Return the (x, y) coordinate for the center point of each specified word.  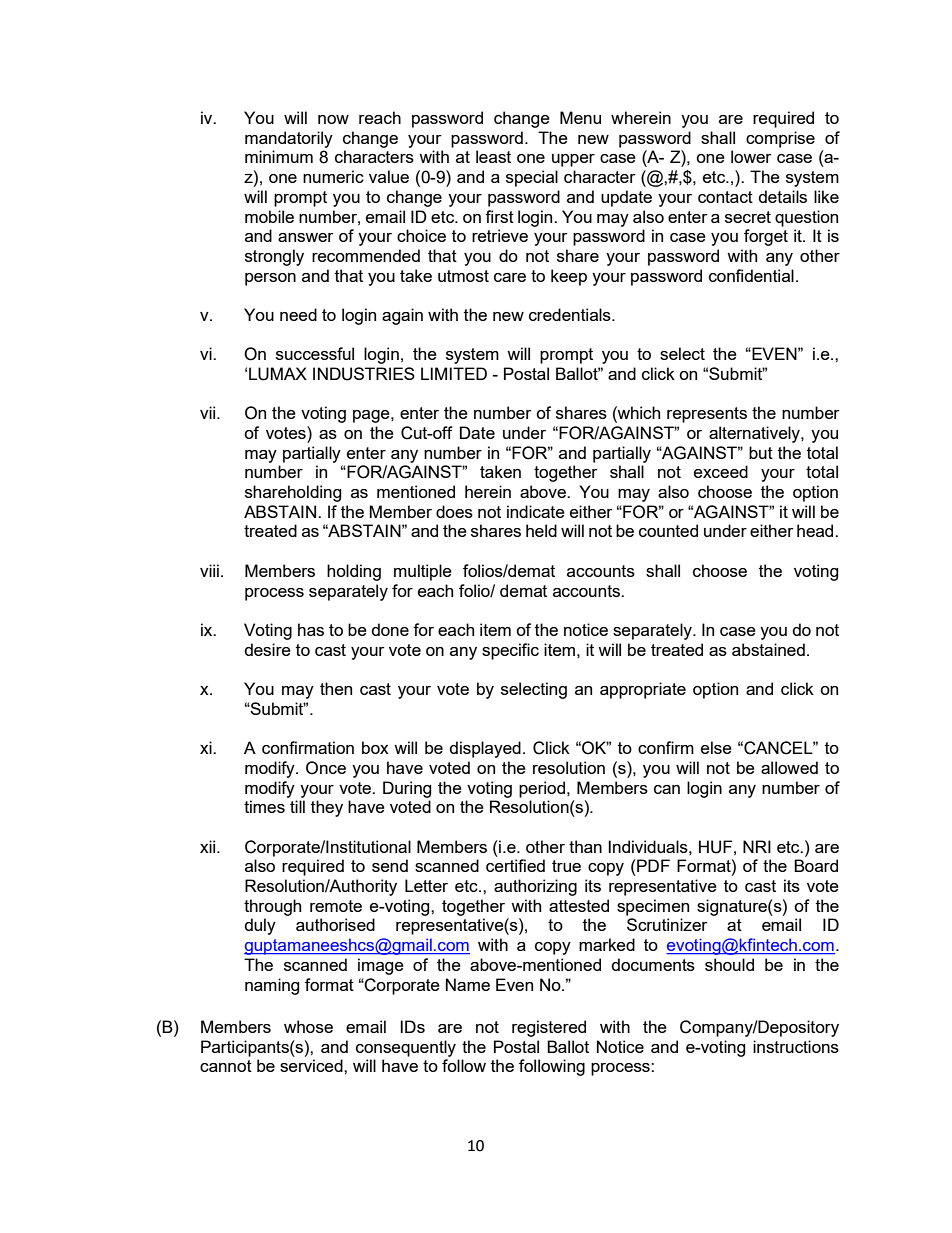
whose (308, 1026)
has (311, 629)
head (816, 530)
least (493, 156)
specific (510, 651)
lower (751, 156)
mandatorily (289, 139)
